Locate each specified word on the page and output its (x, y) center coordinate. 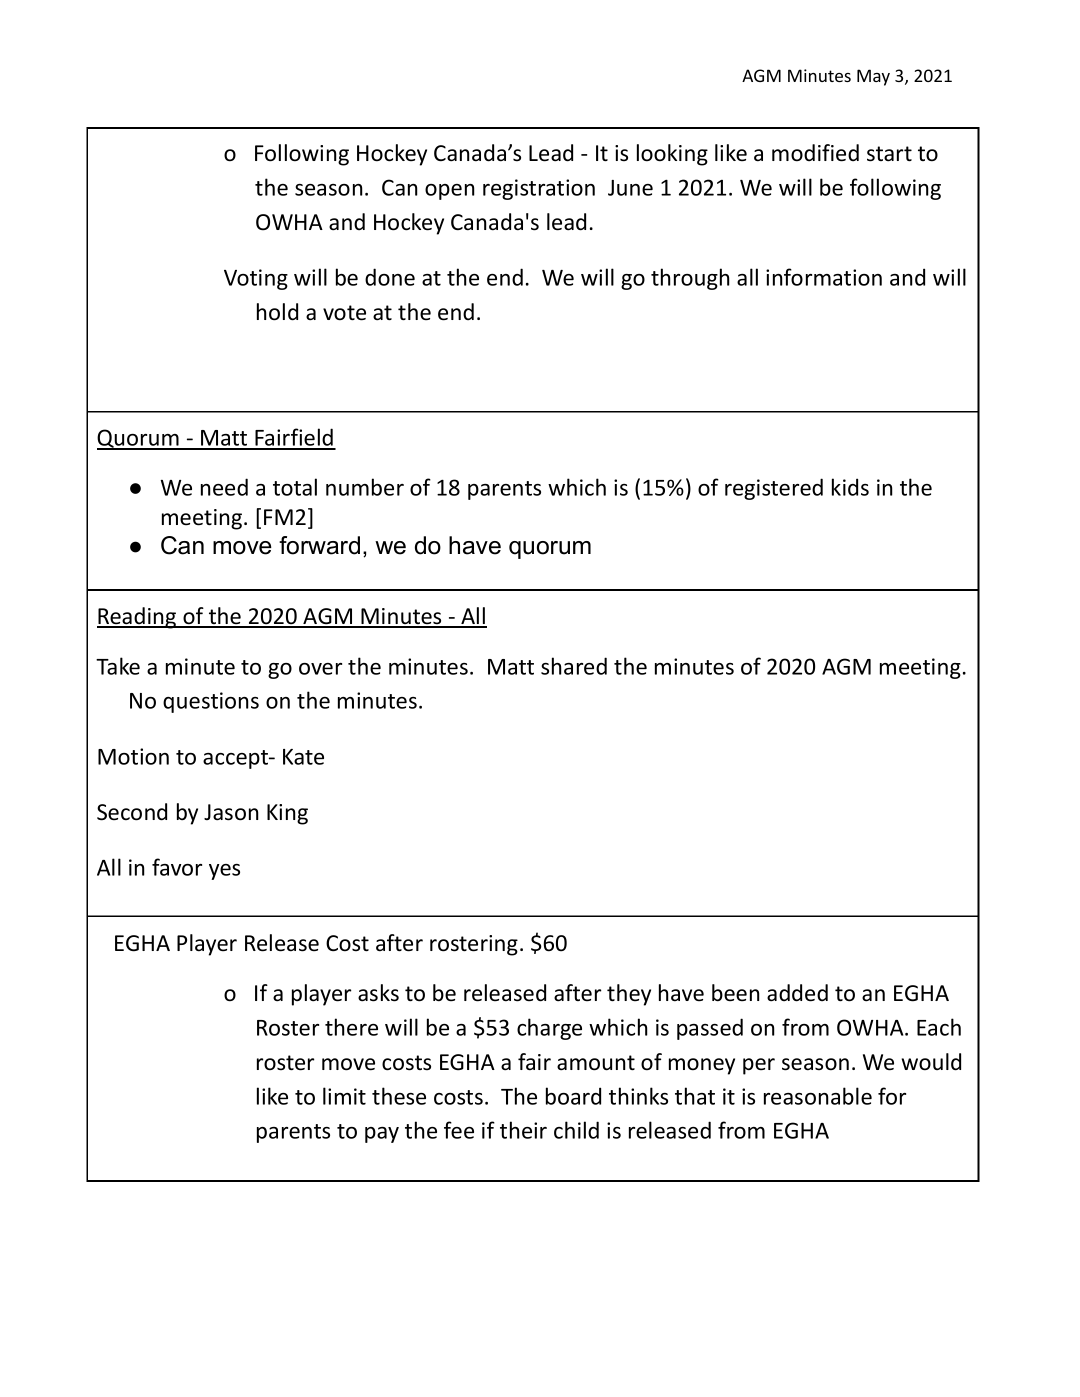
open (450, 192)
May (873, 77)
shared (574, 666)
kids (850, 487)
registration (539, 189)
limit (344, 1096)
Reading (138, 618)
